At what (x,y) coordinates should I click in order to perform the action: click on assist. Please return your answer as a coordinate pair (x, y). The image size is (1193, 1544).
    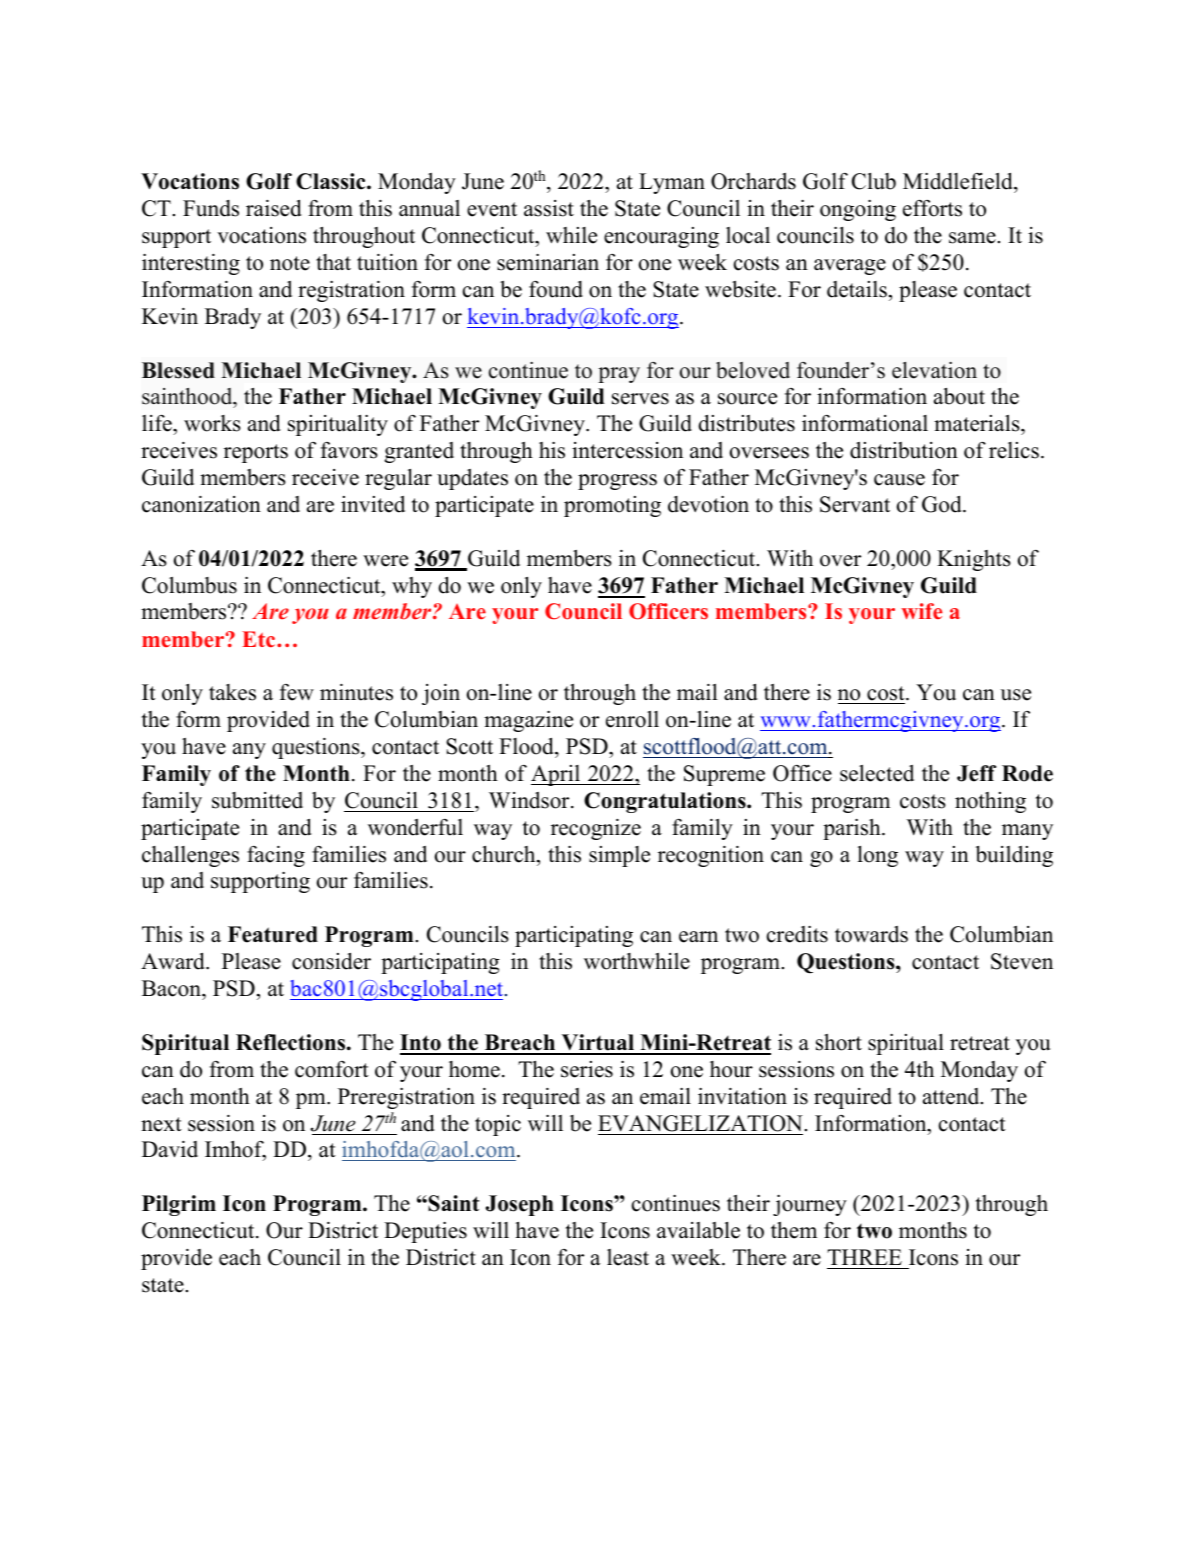
    Looking at the image, I should click on (549, 208).
